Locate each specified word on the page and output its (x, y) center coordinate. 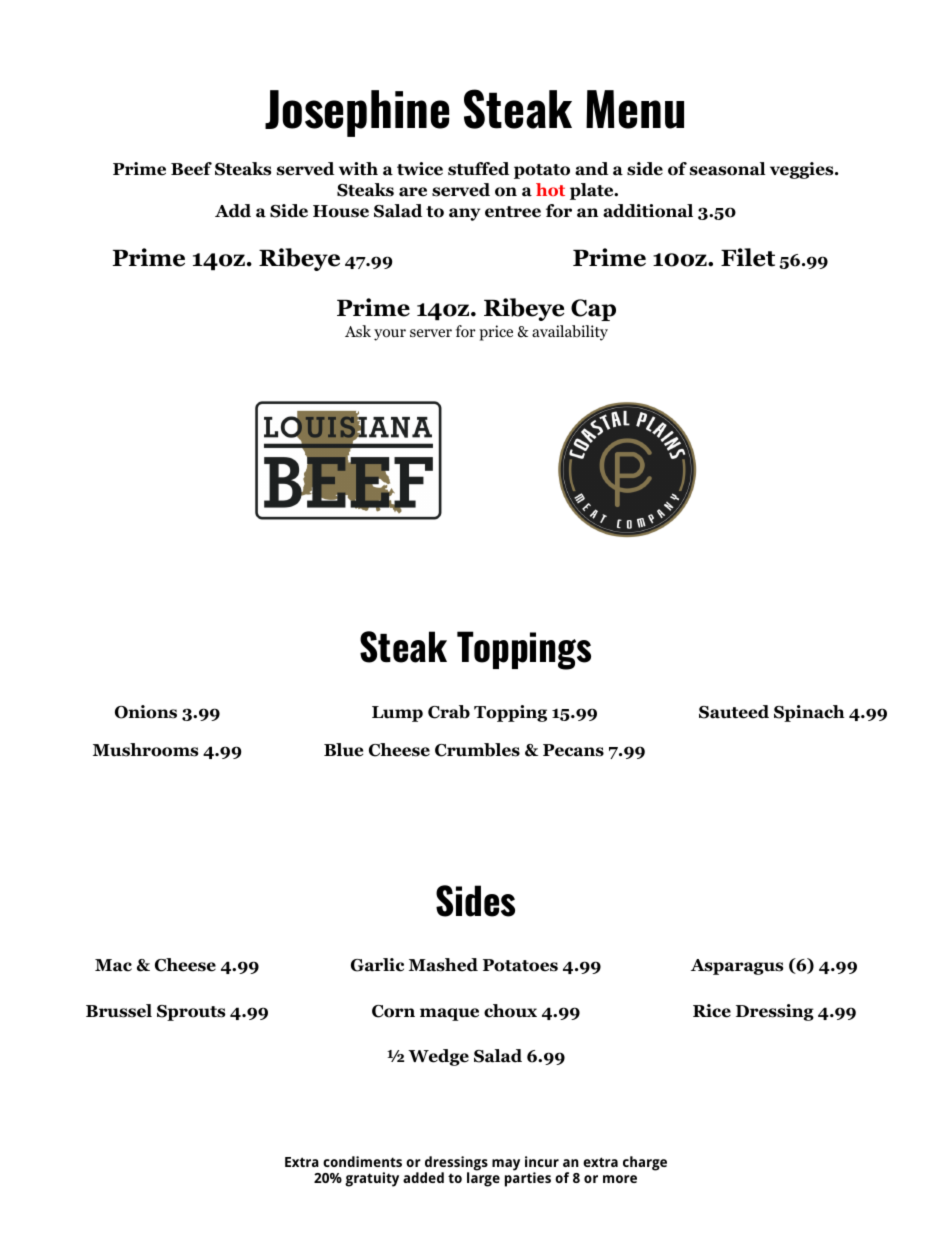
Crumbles (477, 750)
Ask (358, 331)
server (431, 333)
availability (570, 333)
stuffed (478, 169)
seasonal (728, 169)
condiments (362, 1161)
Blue (343, 750)
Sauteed (734, 712)
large (483, 1178)
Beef (191, 169)
